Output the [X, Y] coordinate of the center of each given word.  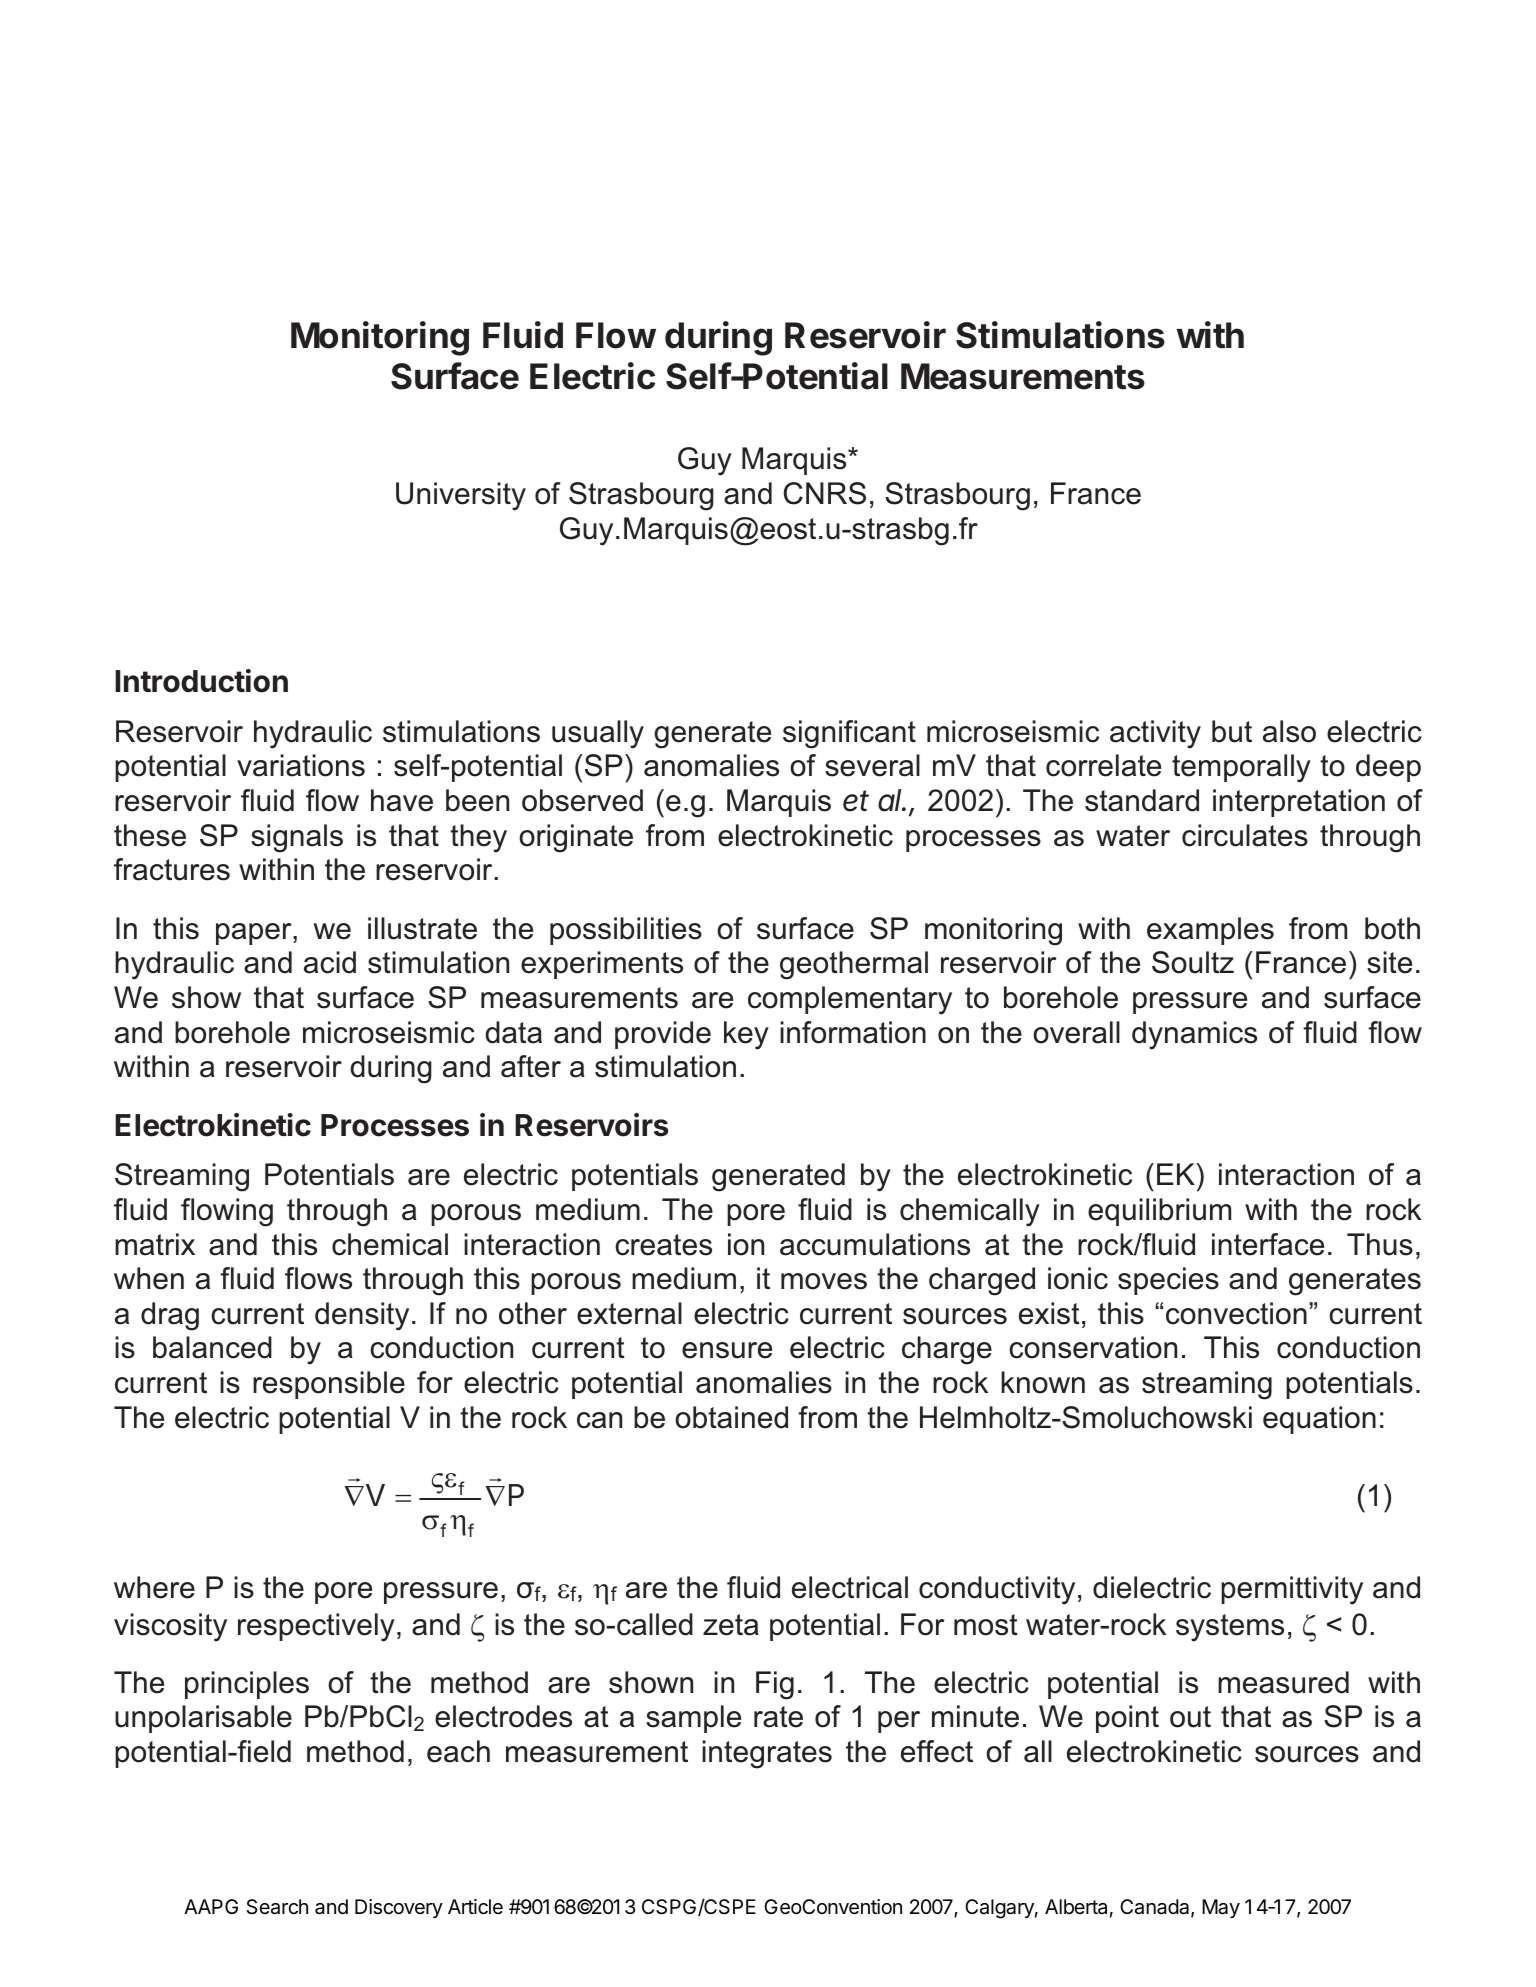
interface [1268, 1244]
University [461, 496]
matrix [155, 1244]
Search [277, 1907]
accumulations [875, 1244]
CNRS [825, 493]
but [1232, 731]
